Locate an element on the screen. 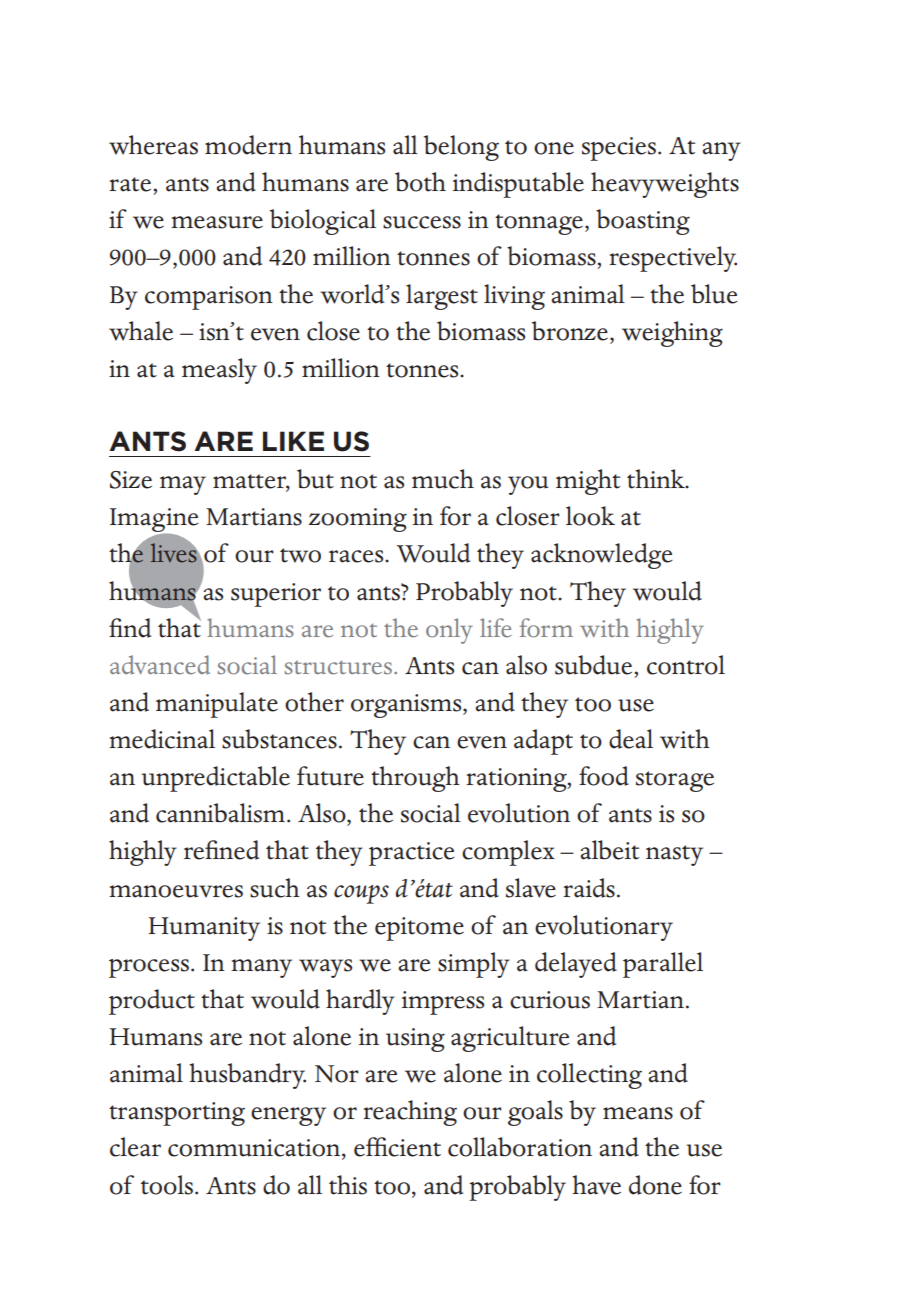 The height and width of the screenshot is (1308, 924). heavyweights is located at coordinates (665, 185).
